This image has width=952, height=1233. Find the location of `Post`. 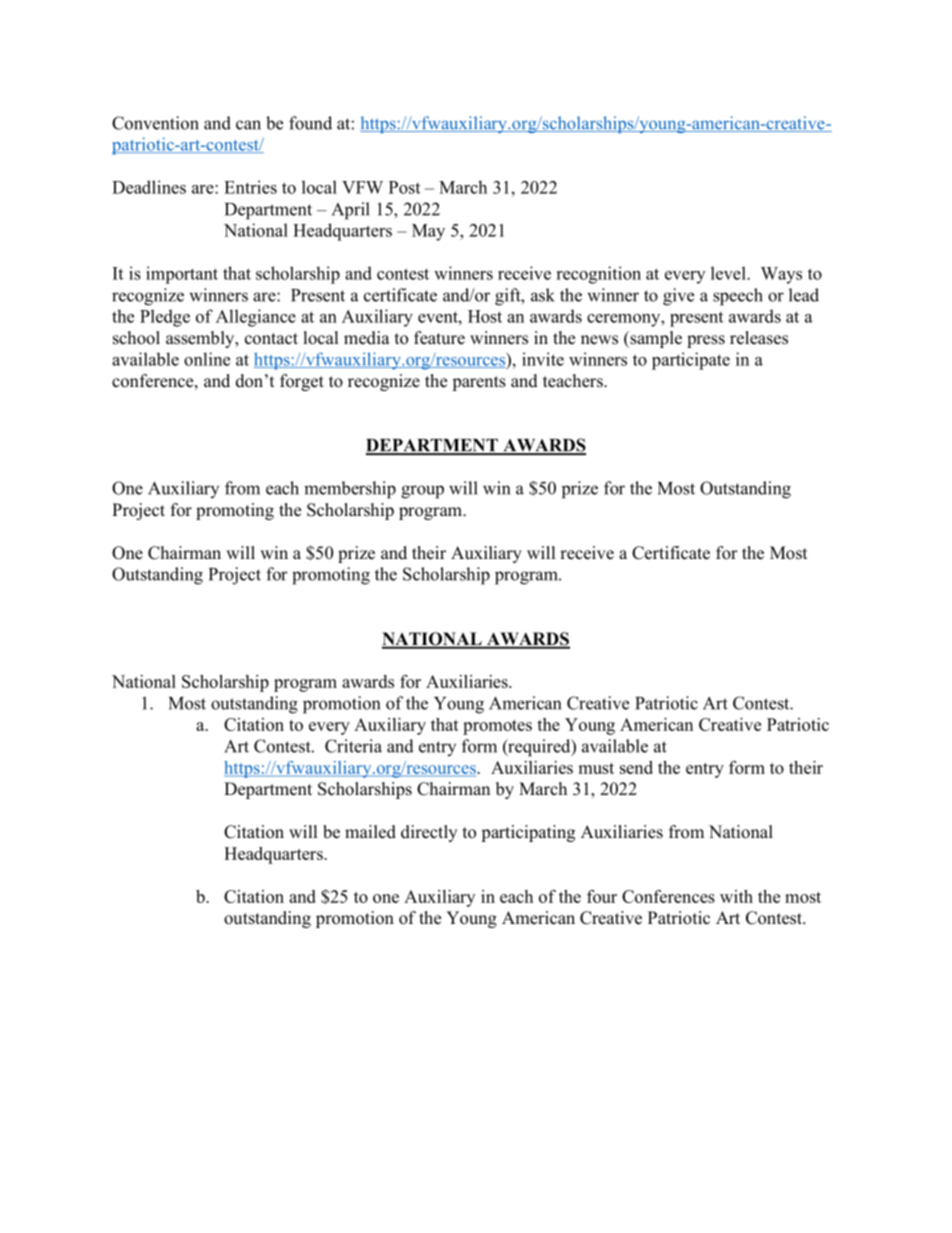

Post is located at coordinates (404, 187).
